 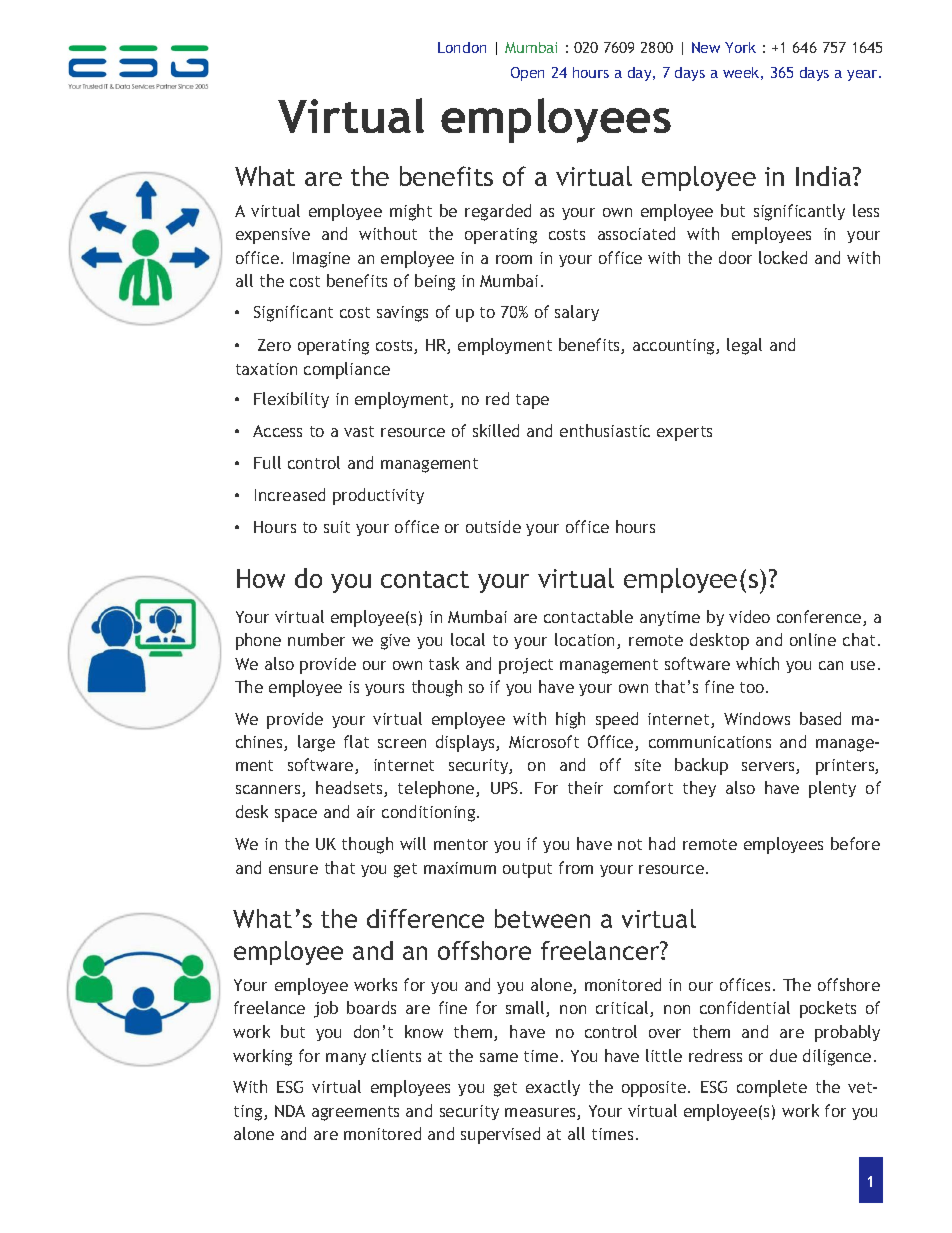 What do you see at coordinates (346, 1059) in the page?
I see `many` at bounding box center [346, 1059].
